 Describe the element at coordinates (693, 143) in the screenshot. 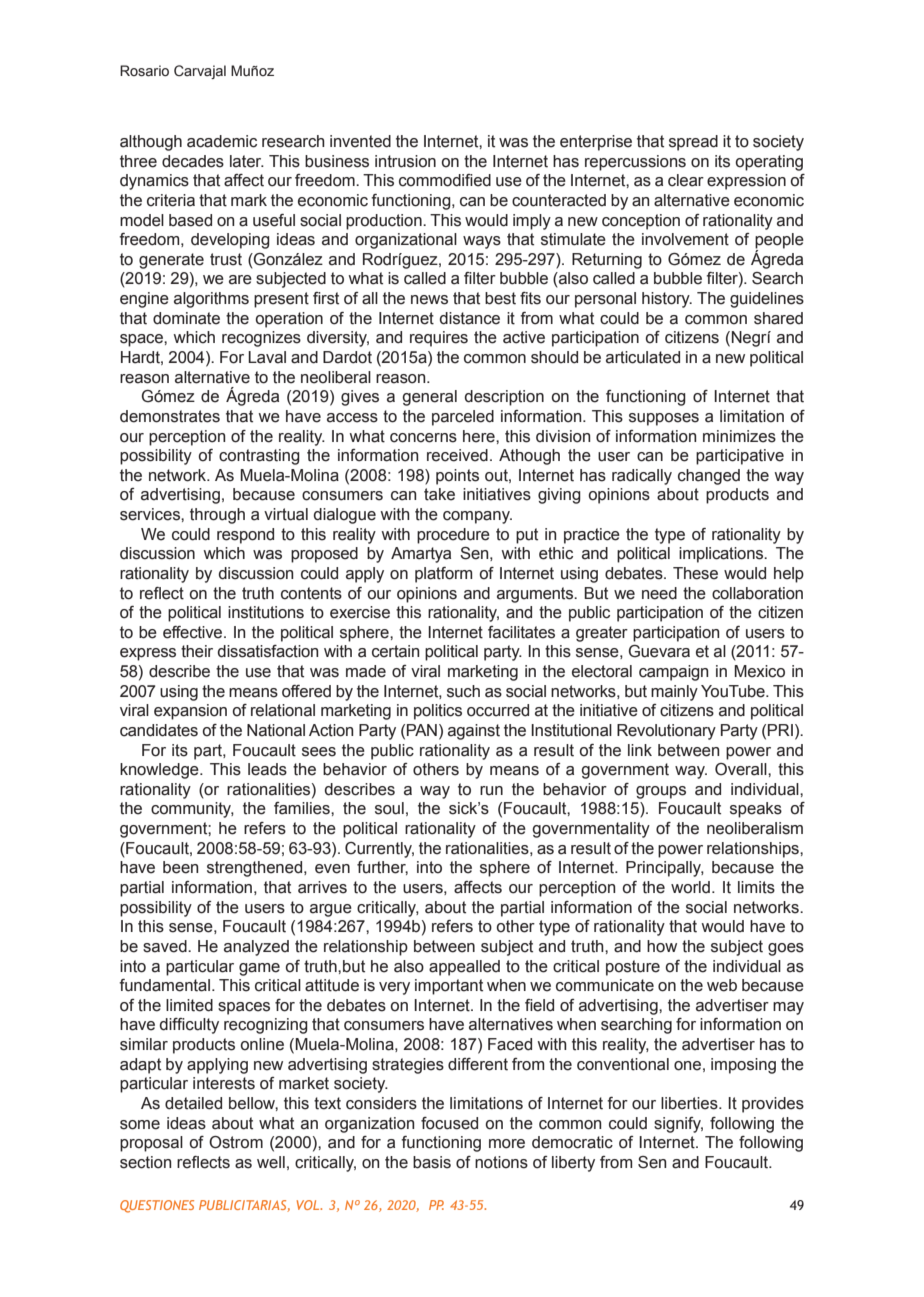

I see `spread` at that location.
